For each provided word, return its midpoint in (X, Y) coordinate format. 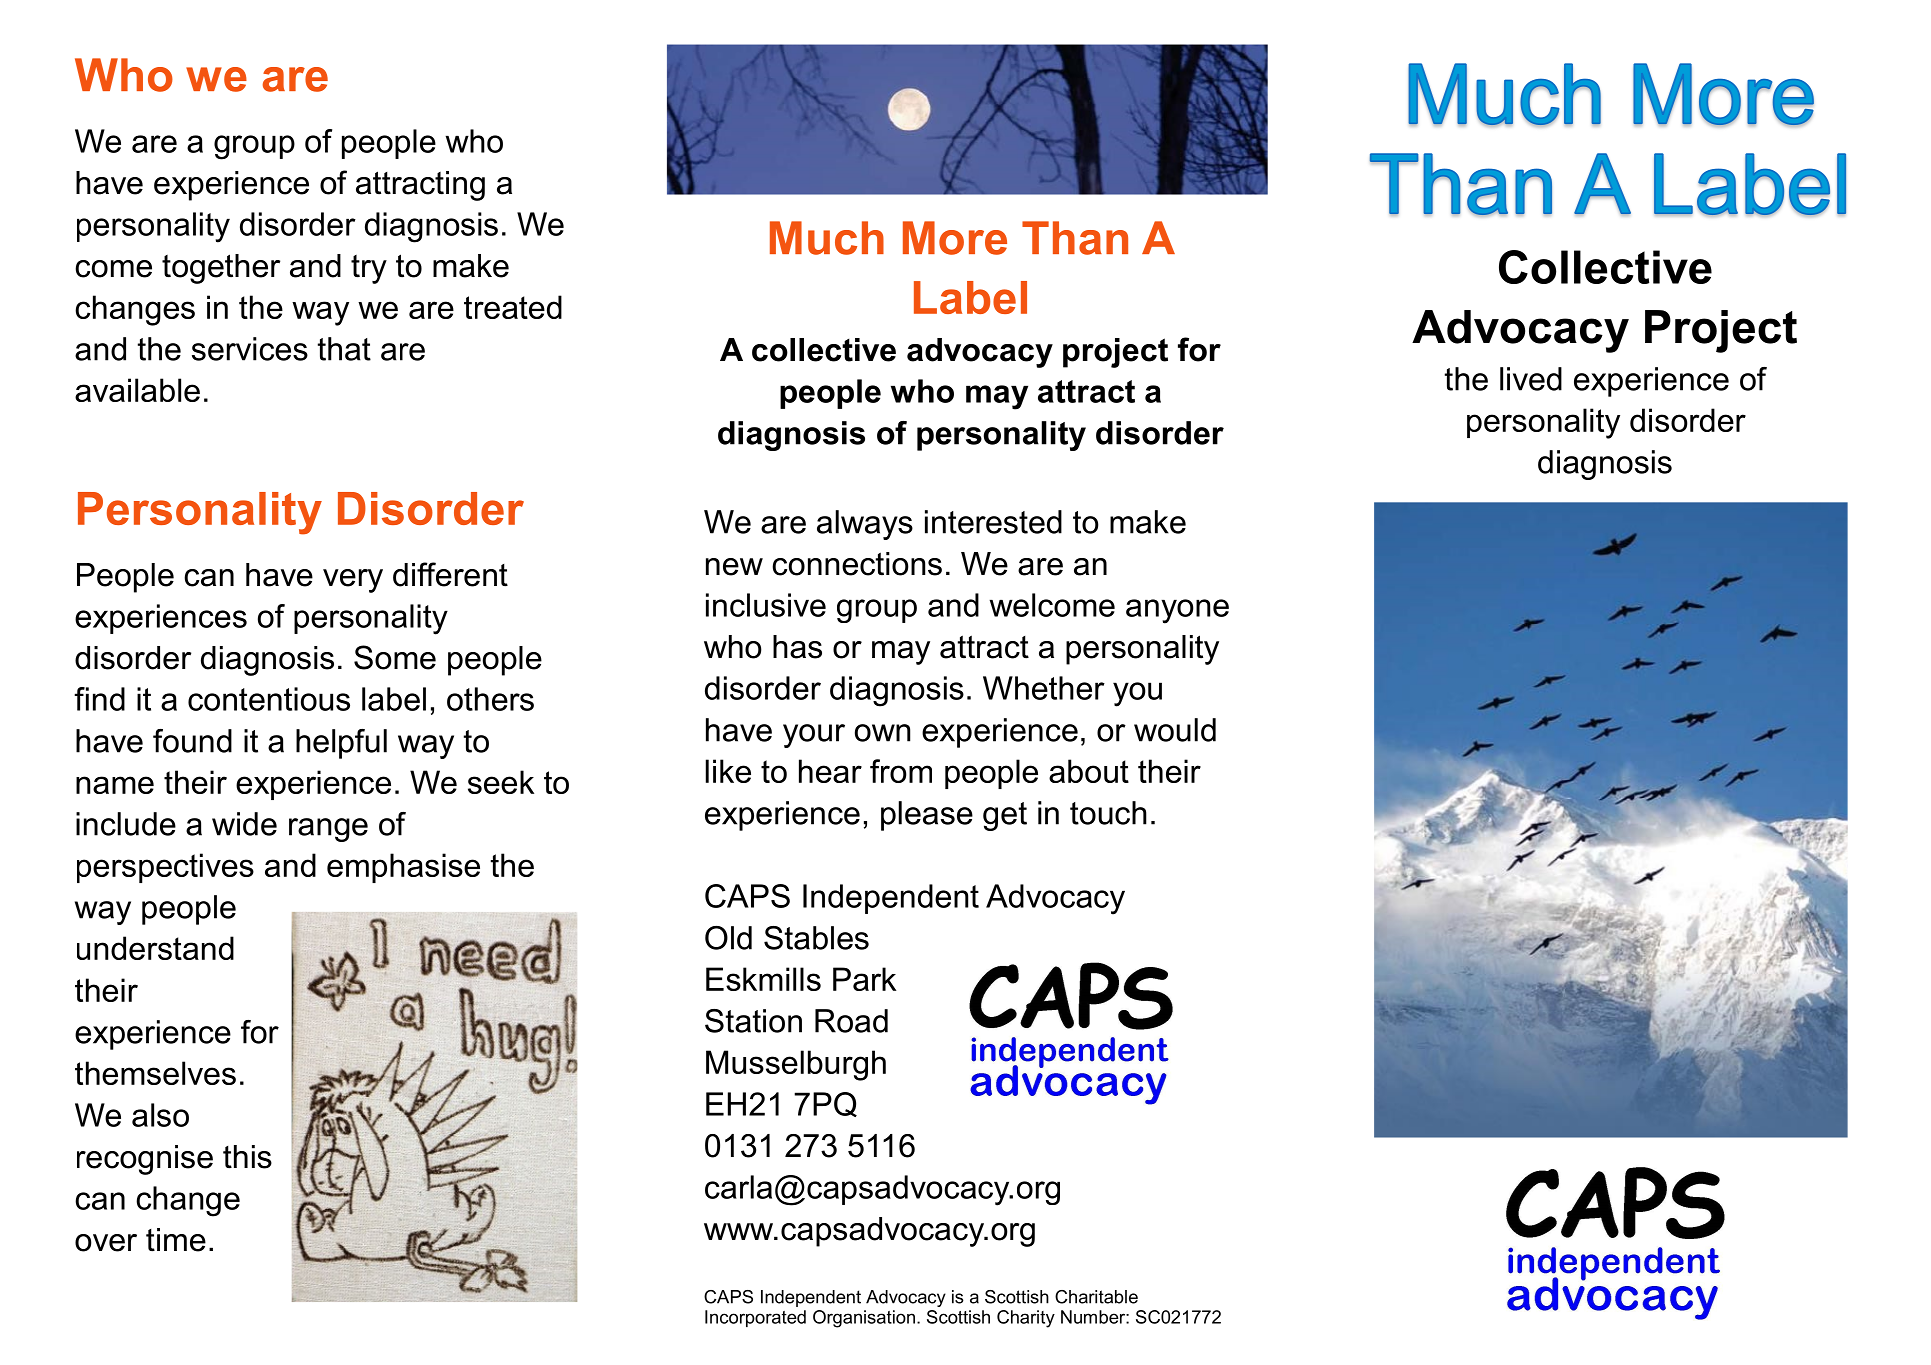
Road (851, 1021)
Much (827, 238)
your (814, 736)
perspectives (165, 868)
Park (864, 979)
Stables (816, 938)
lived (1531, 379)
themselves (155, 1073)
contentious (269, 699)
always (865, 525)
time (176, 1240)
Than (1075, 238)
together (221, 269)
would (1175, 730)
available (137, 390)
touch (1108, 813)
